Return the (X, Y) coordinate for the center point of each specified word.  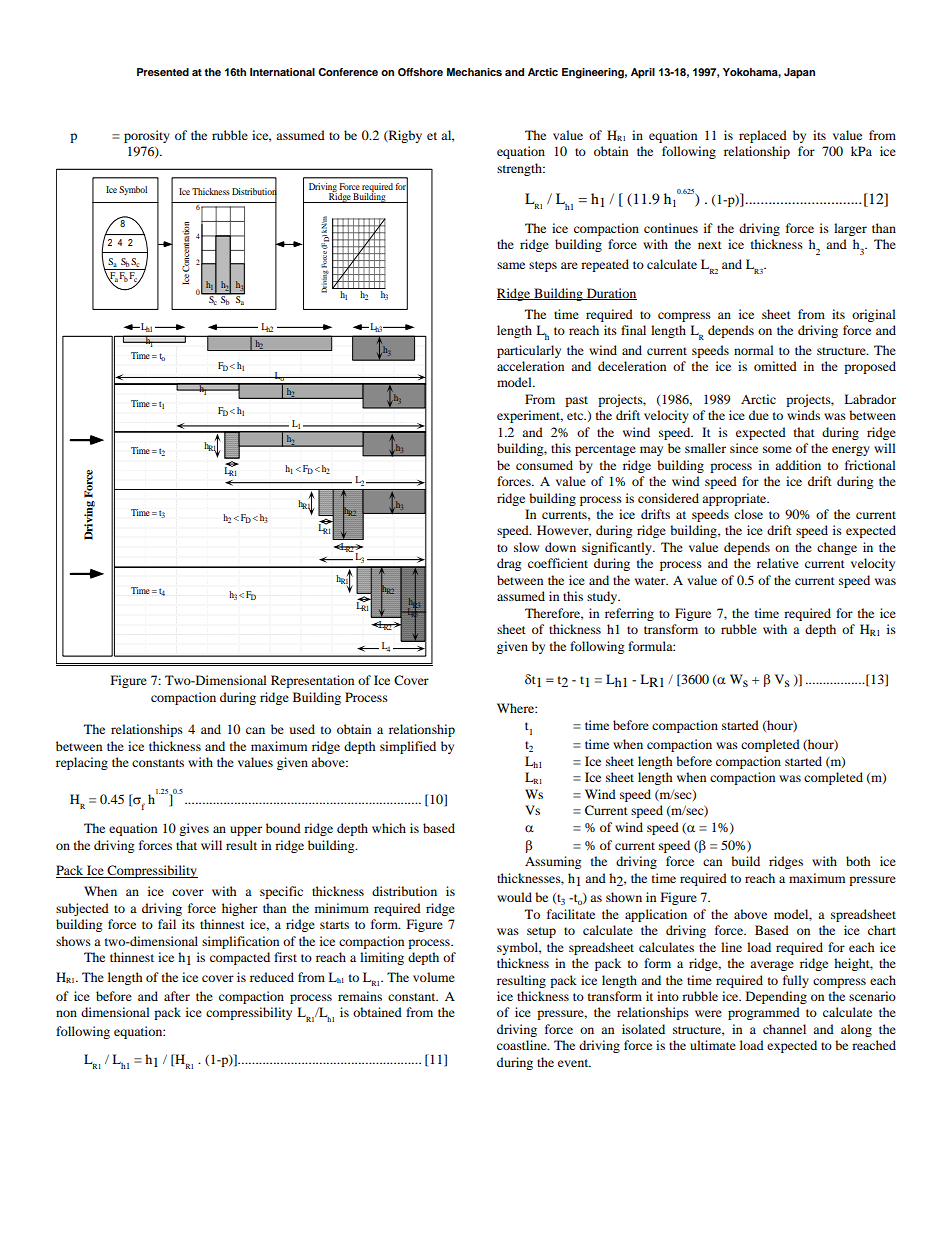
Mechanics (474, 72)
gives (194, 829)
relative (778, 563)
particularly (529, 351)
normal (754, 350)
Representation (312, 681)
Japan (799, 73)
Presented (163, 72)
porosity (147, 136)
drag (509, 564)
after (177, 996)
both (858, 861)
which (389, 828)
